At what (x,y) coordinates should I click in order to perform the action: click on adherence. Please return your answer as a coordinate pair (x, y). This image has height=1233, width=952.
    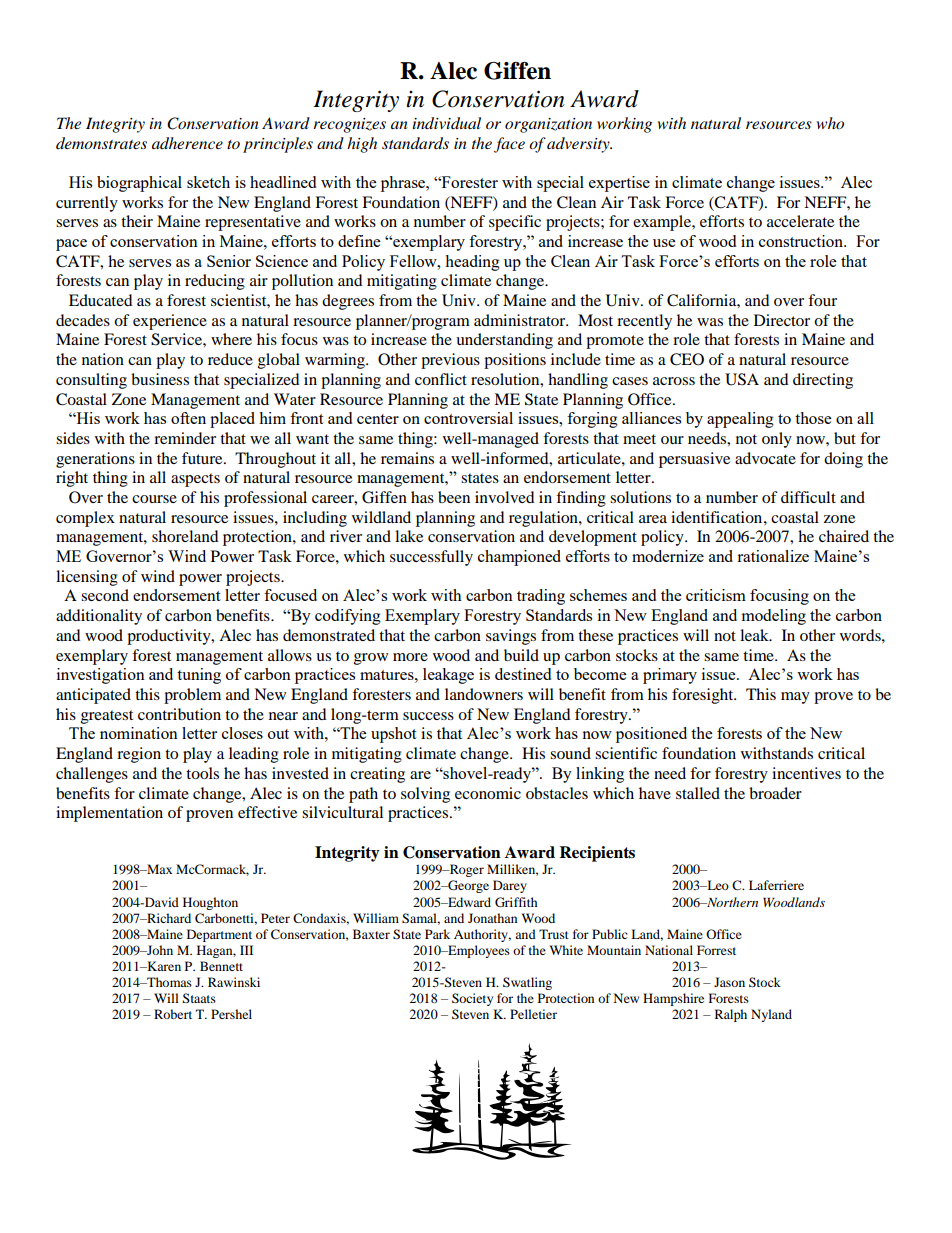
    Looking at the image, I should click on (187, 143).
